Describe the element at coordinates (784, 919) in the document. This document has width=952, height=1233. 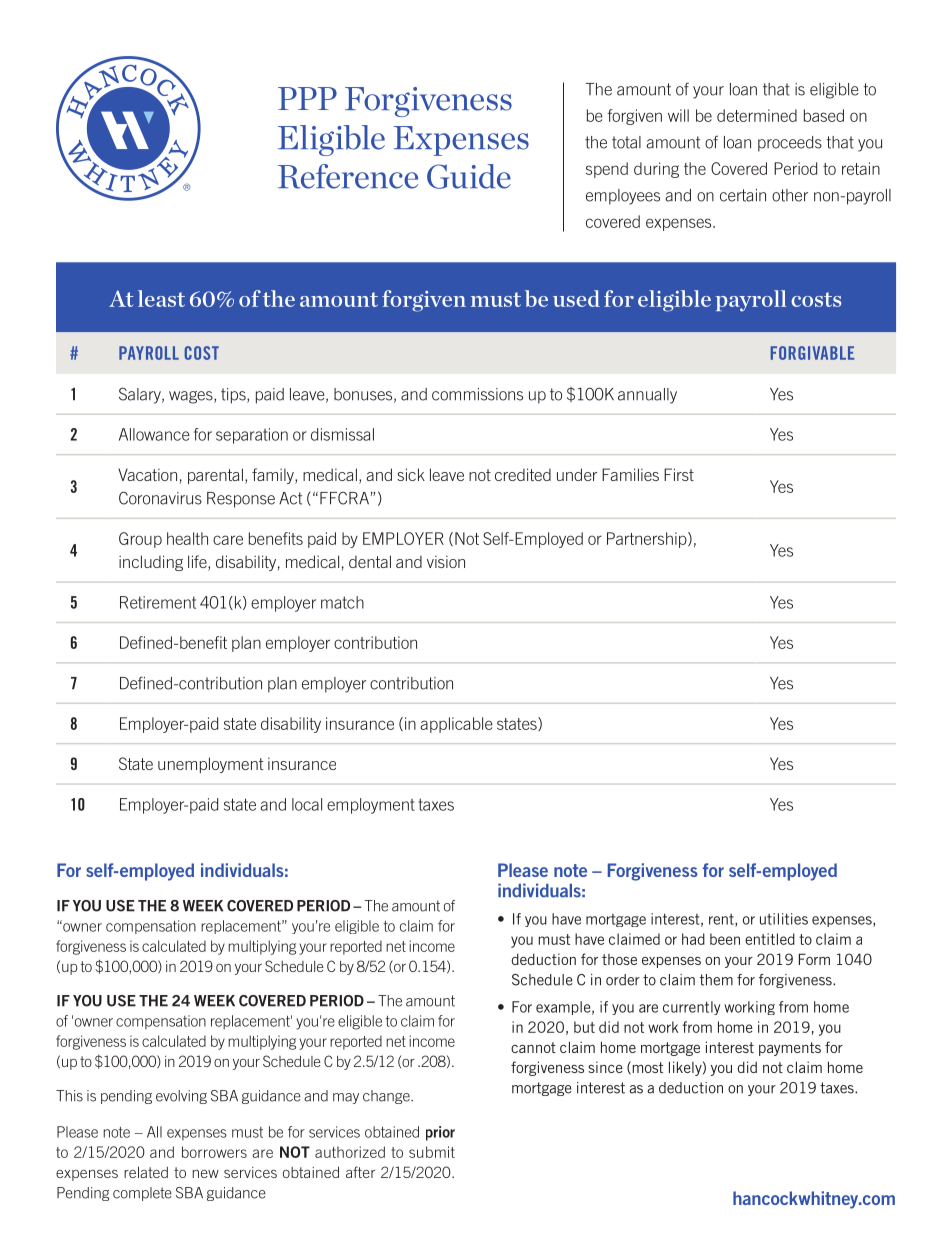
I see `utilities` at that location.
